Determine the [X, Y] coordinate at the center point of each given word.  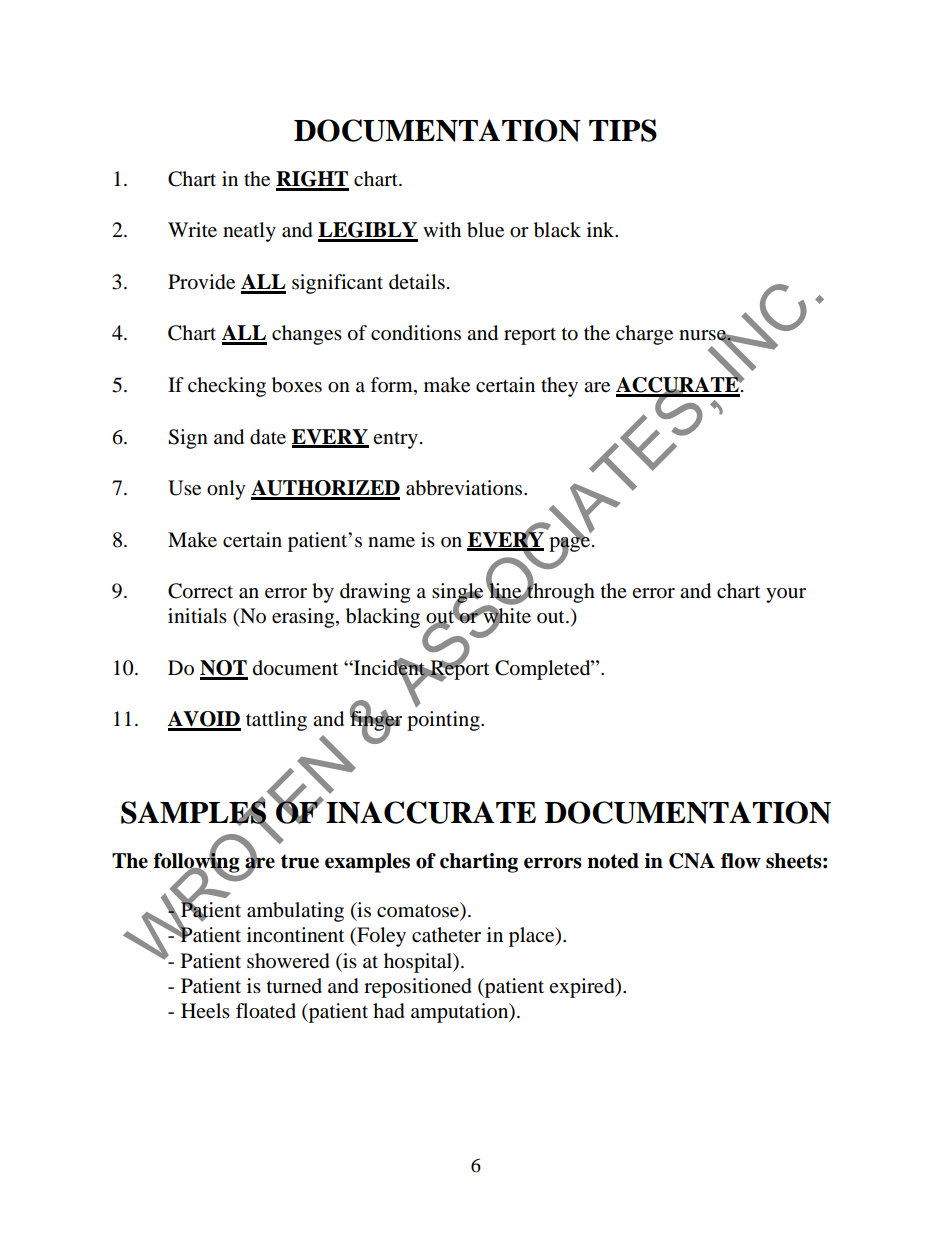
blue [485, 230]
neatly [249, 232]
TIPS [623, 130]
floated [266, 1011]
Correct [200, 591]
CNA [692, 861]
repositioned [418, 988]
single [457, 594]
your [786, 595]
